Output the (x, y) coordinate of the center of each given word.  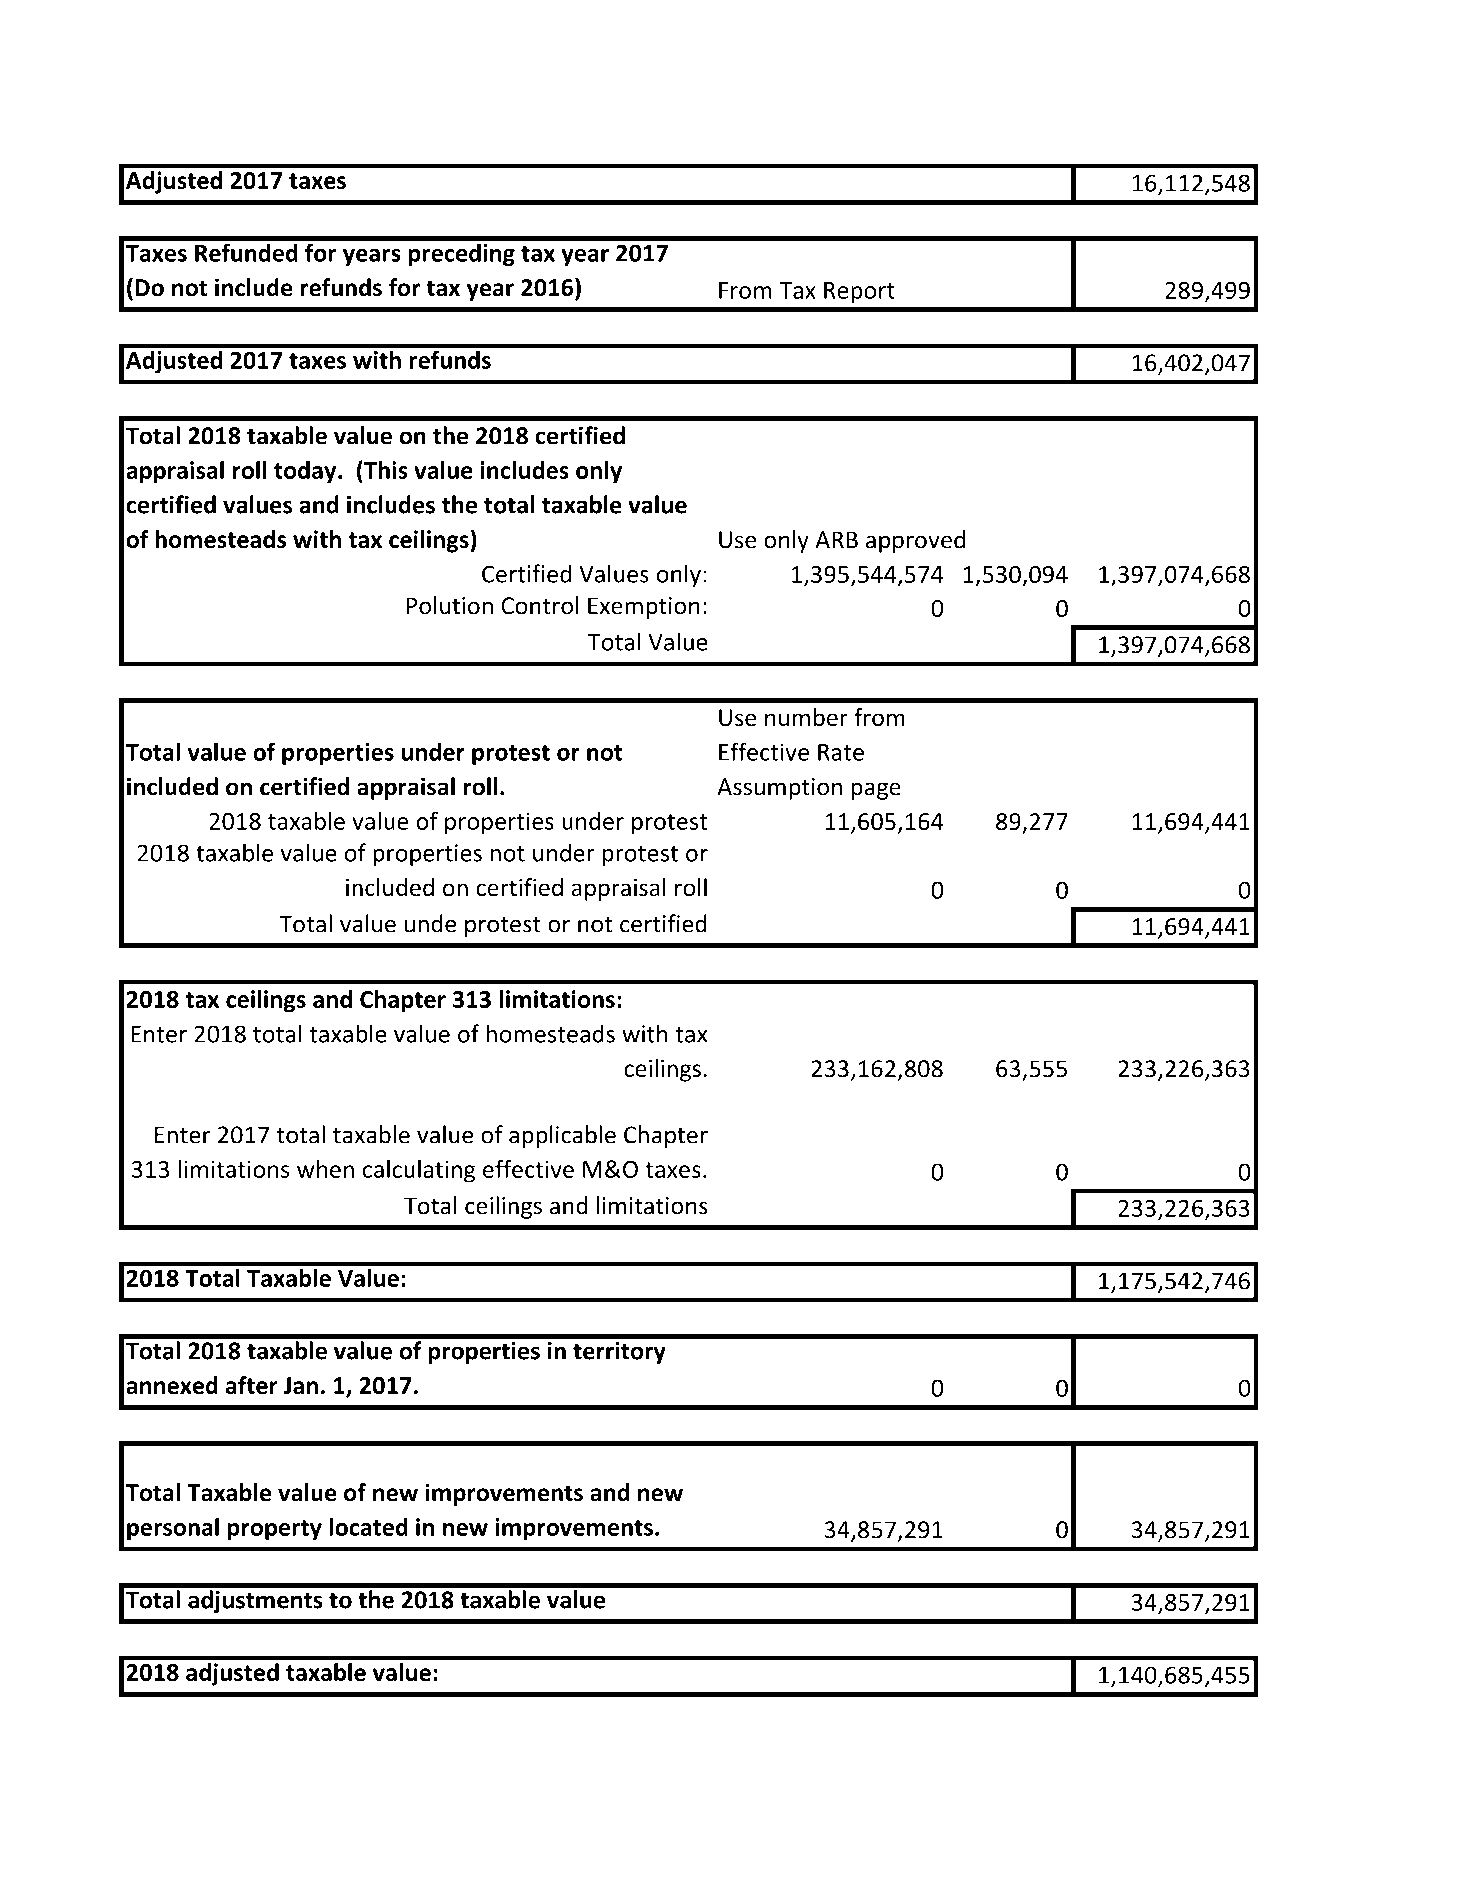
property (275, 1530)
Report (859, 293)
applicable (562, 1136)
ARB (836, 540)
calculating (419, 1171)
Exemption (644, 608)
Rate (841, 752)
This (385, 469)
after (252, 1385)
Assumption (779, 789)
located (368, 1526)
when (325, 1169)
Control (540, 605)
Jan (301, 1385)
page (876, 791)
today (306, 472)
